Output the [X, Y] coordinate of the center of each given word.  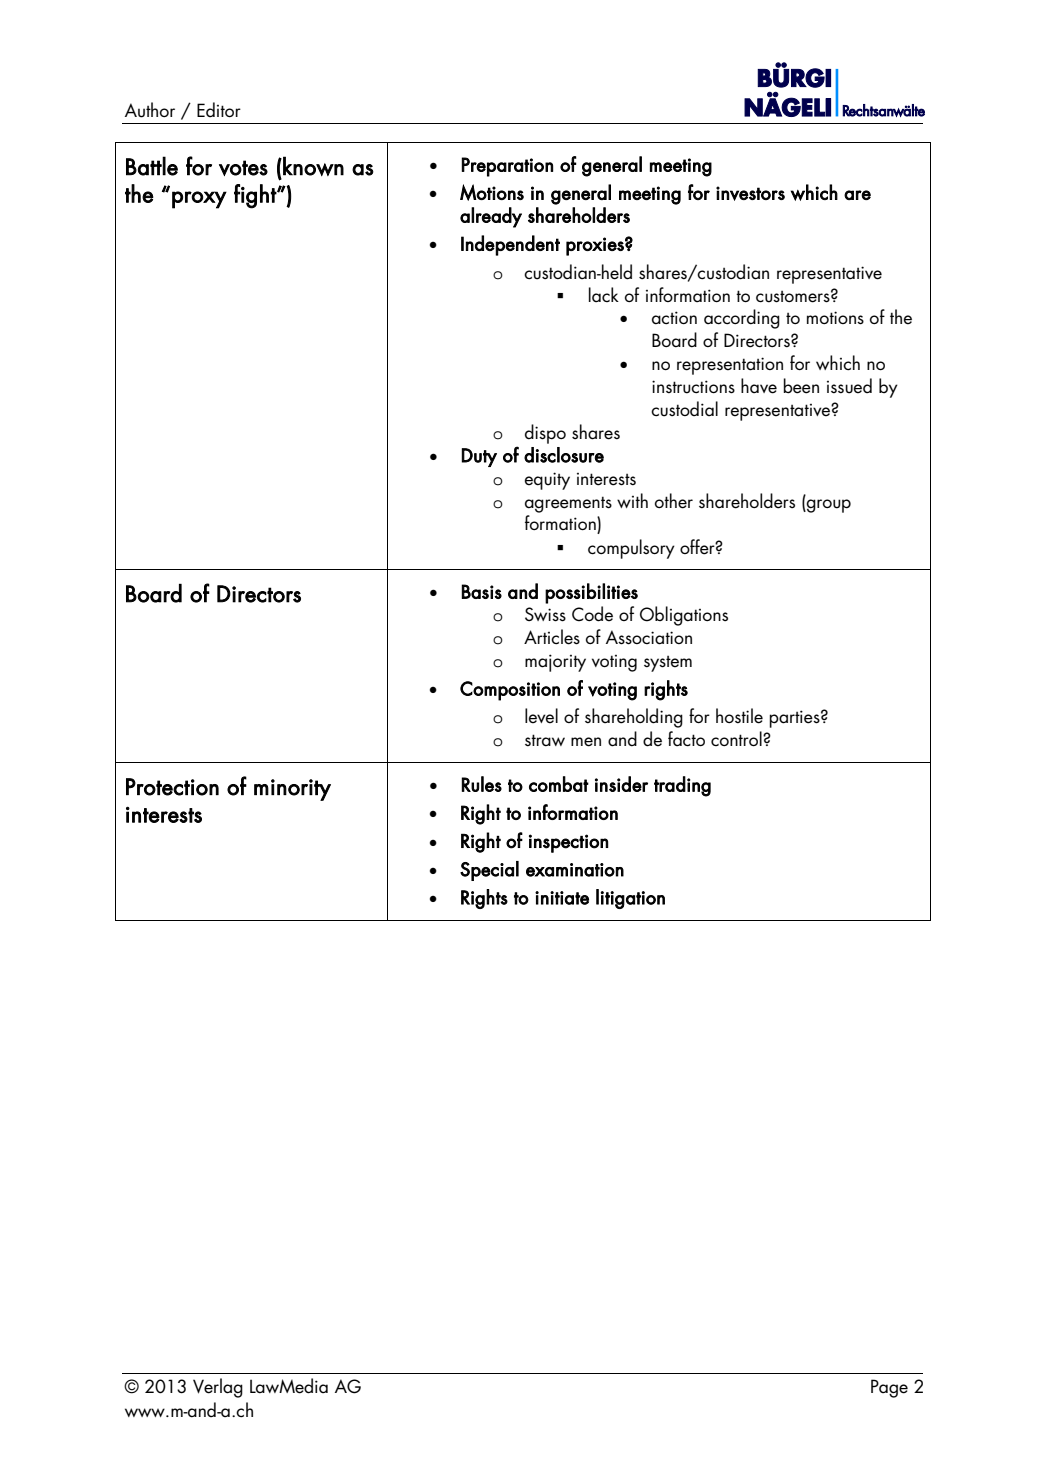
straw [545, 740]
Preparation [507, 167]
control [737, 738]
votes [243, 168]
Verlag [218, 1388]
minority [292, 790]
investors [750, 193]
